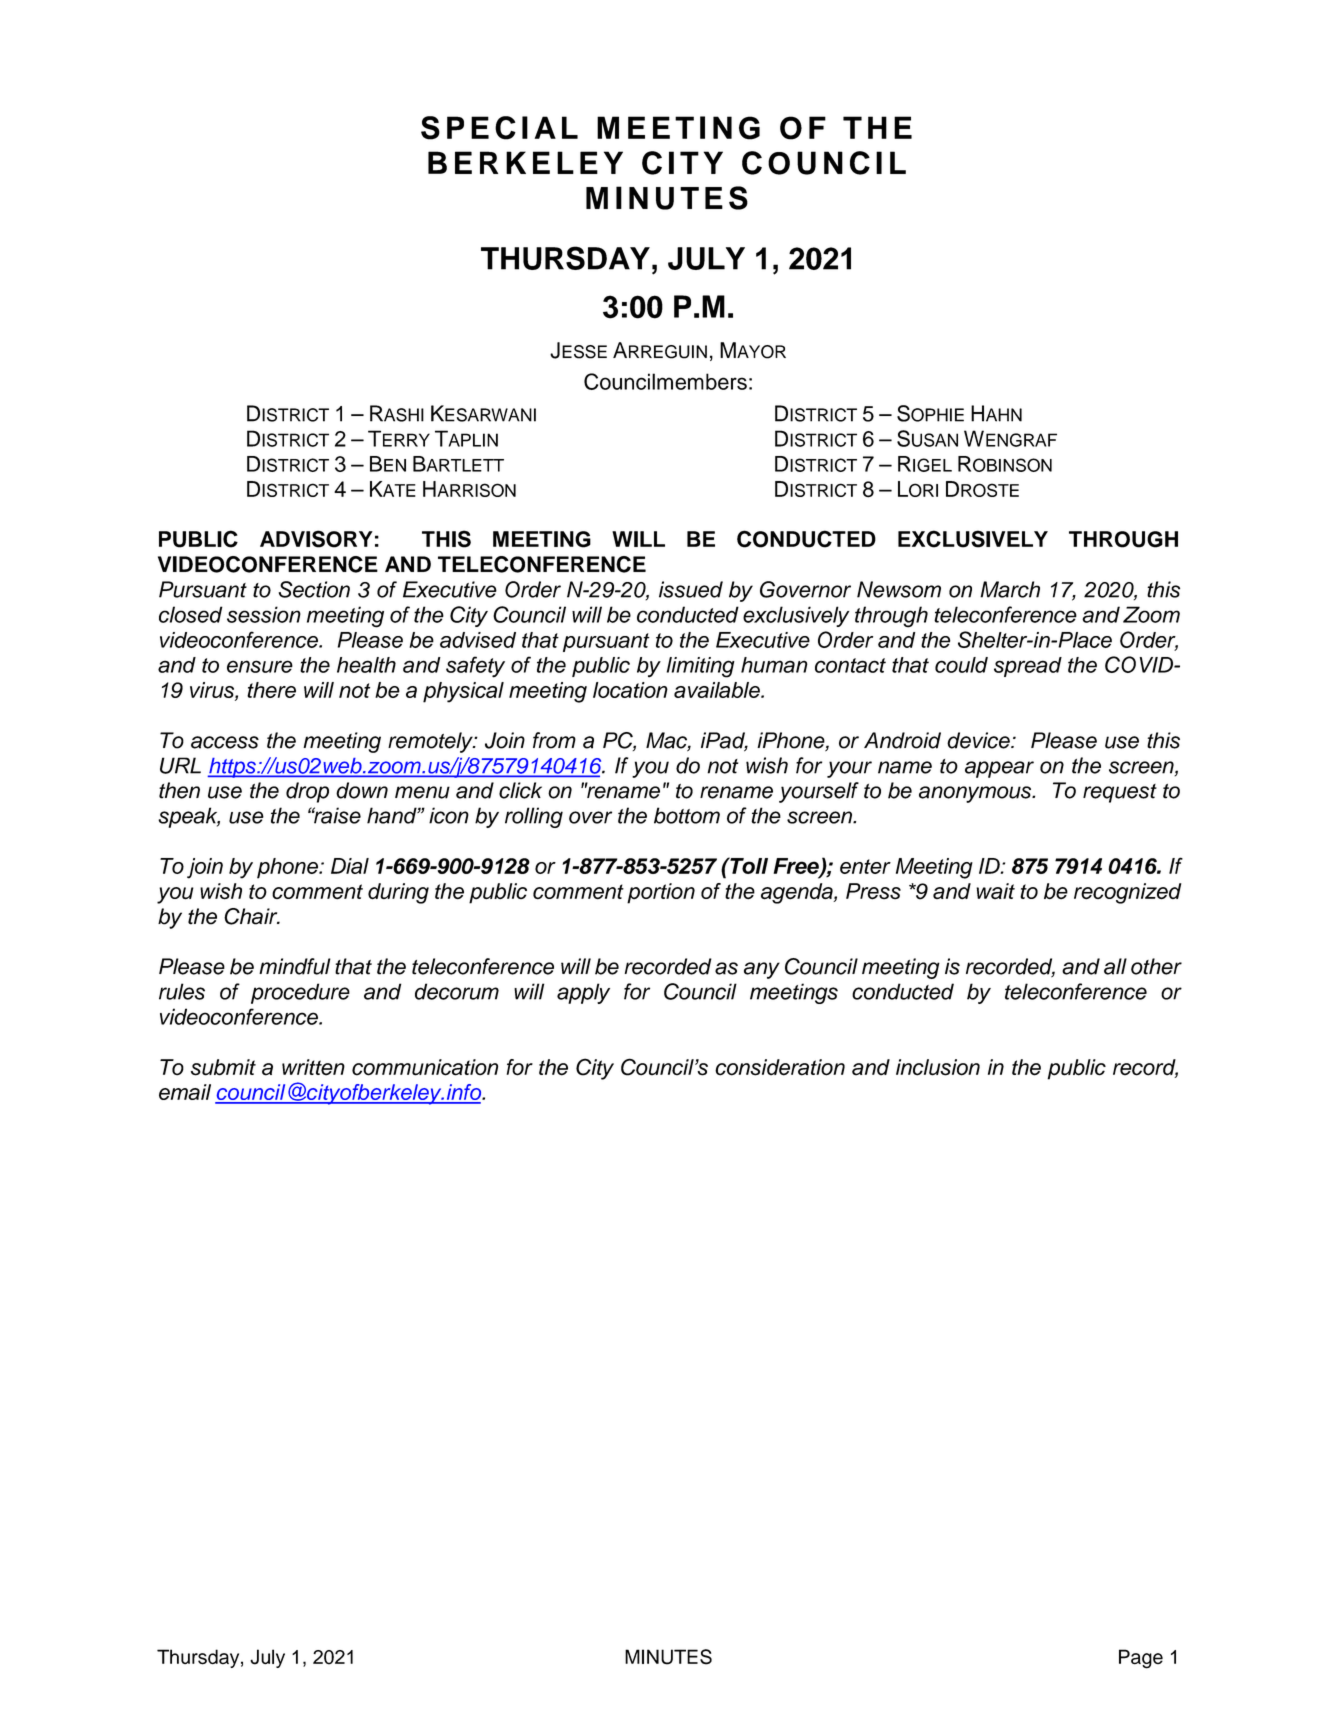 The width and height of the screenshot is (1337, 1731). What do you see at coordinates (223, 1067) in the screenshot?
I see `submit` at bounding box center [223, 1067].
